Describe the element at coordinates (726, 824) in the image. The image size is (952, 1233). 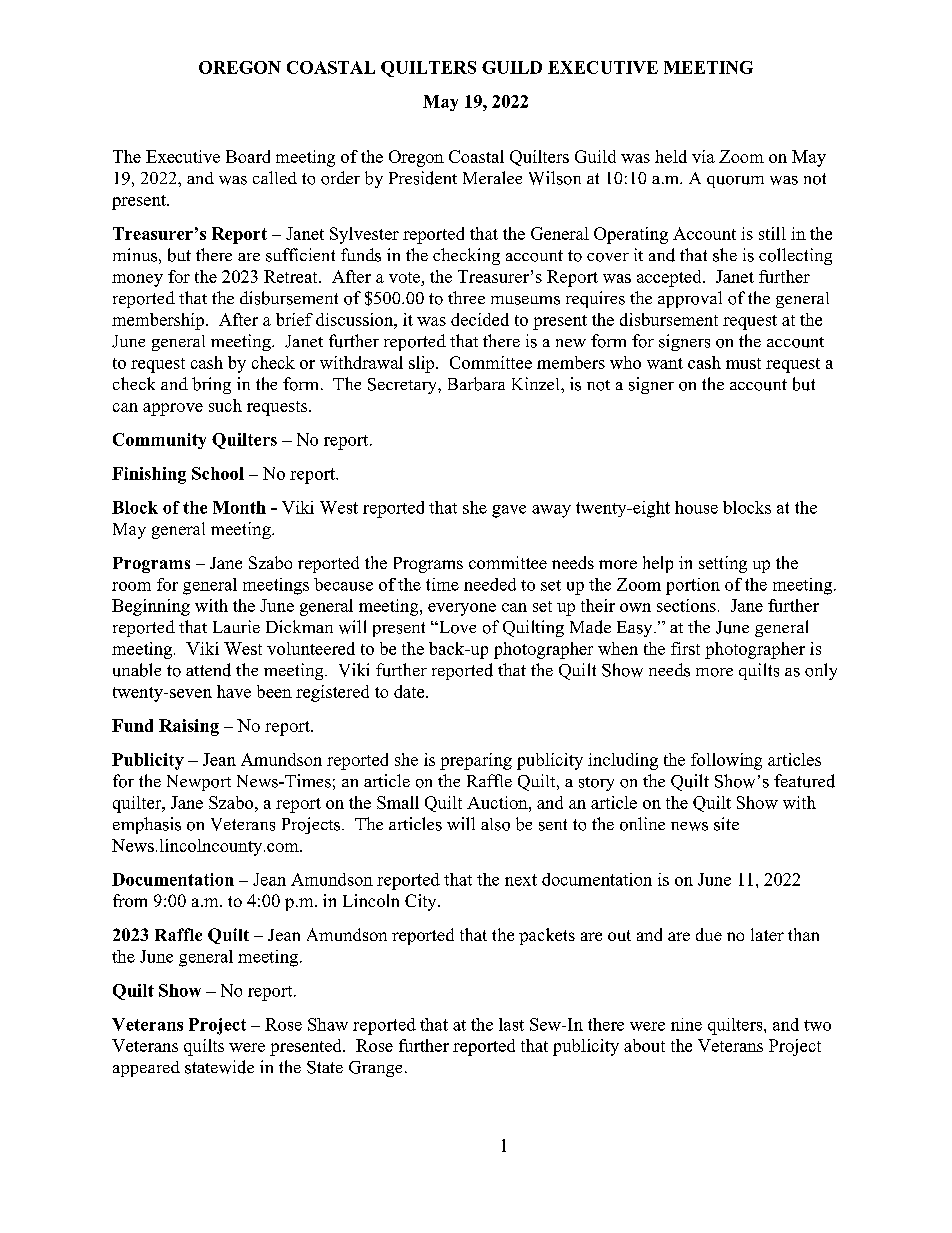
I see `site` at that location.
